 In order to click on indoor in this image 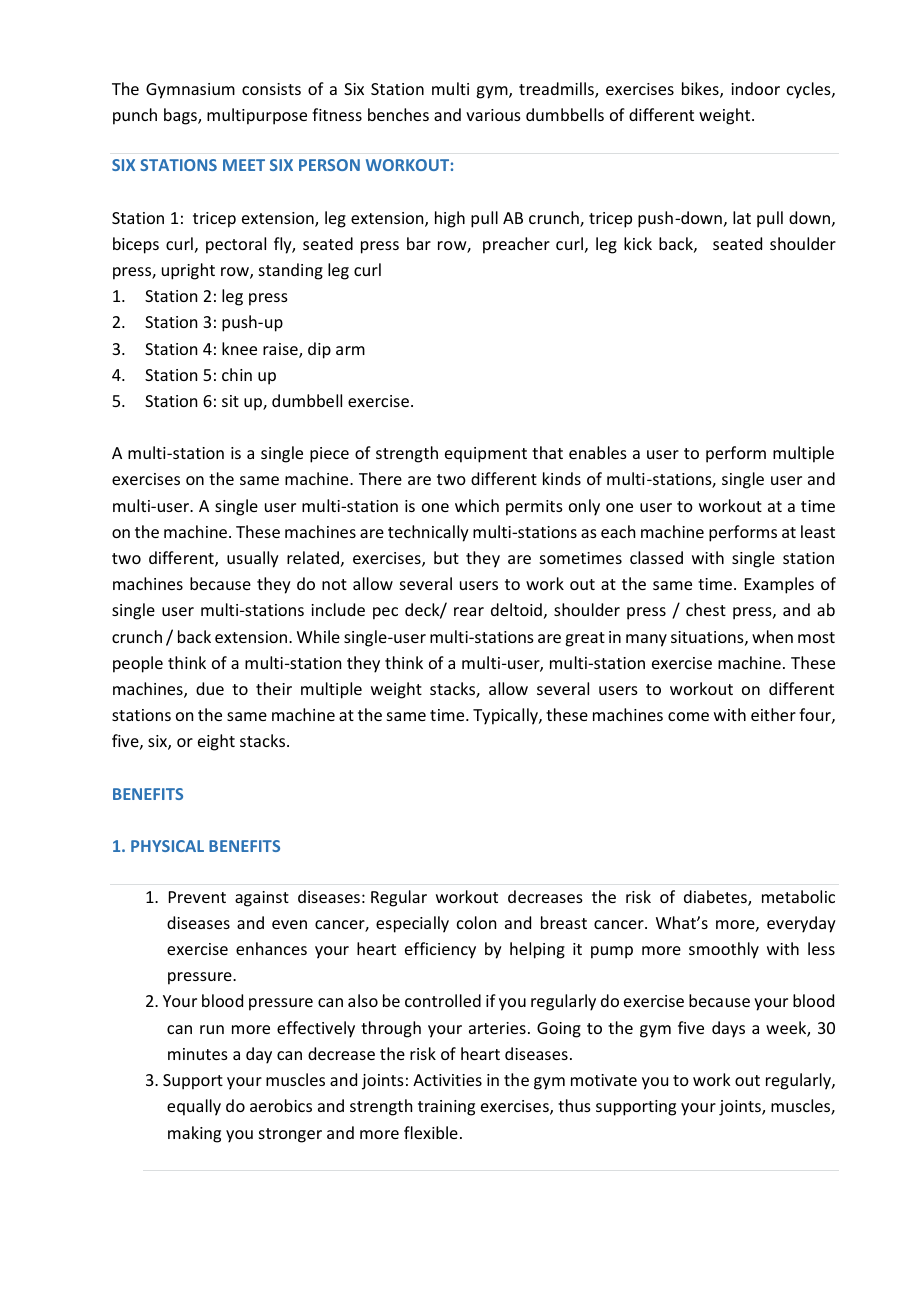, I will do `click(755, 88)`.
